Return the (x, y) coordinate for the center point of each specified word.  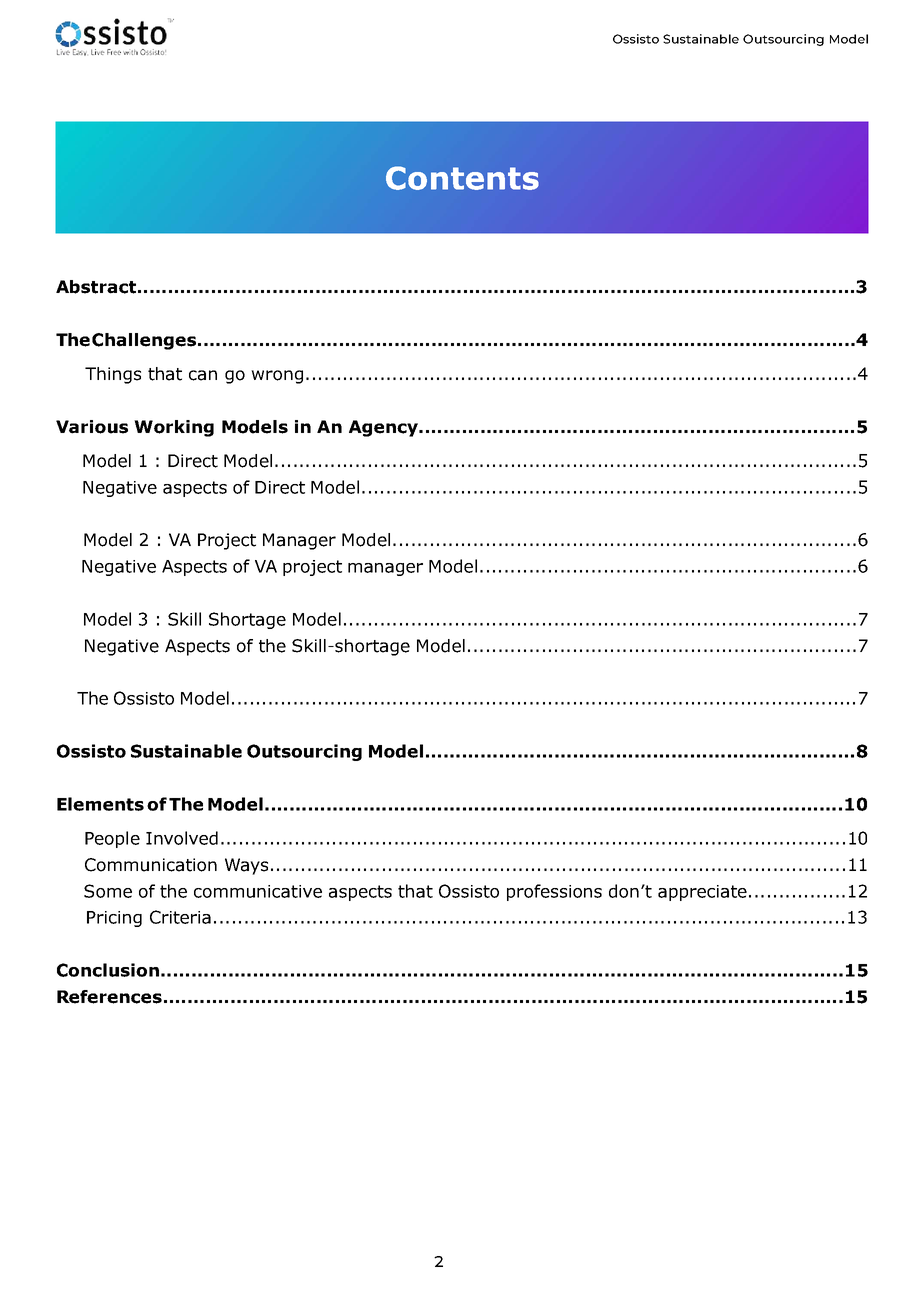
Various (92, 427)
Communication (151, 865)
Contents (462, 178)
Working (174, 428)
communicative (258, 891)
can (203, 375)
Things (113, 375)
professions (554, 892)
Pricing (114, 919)
